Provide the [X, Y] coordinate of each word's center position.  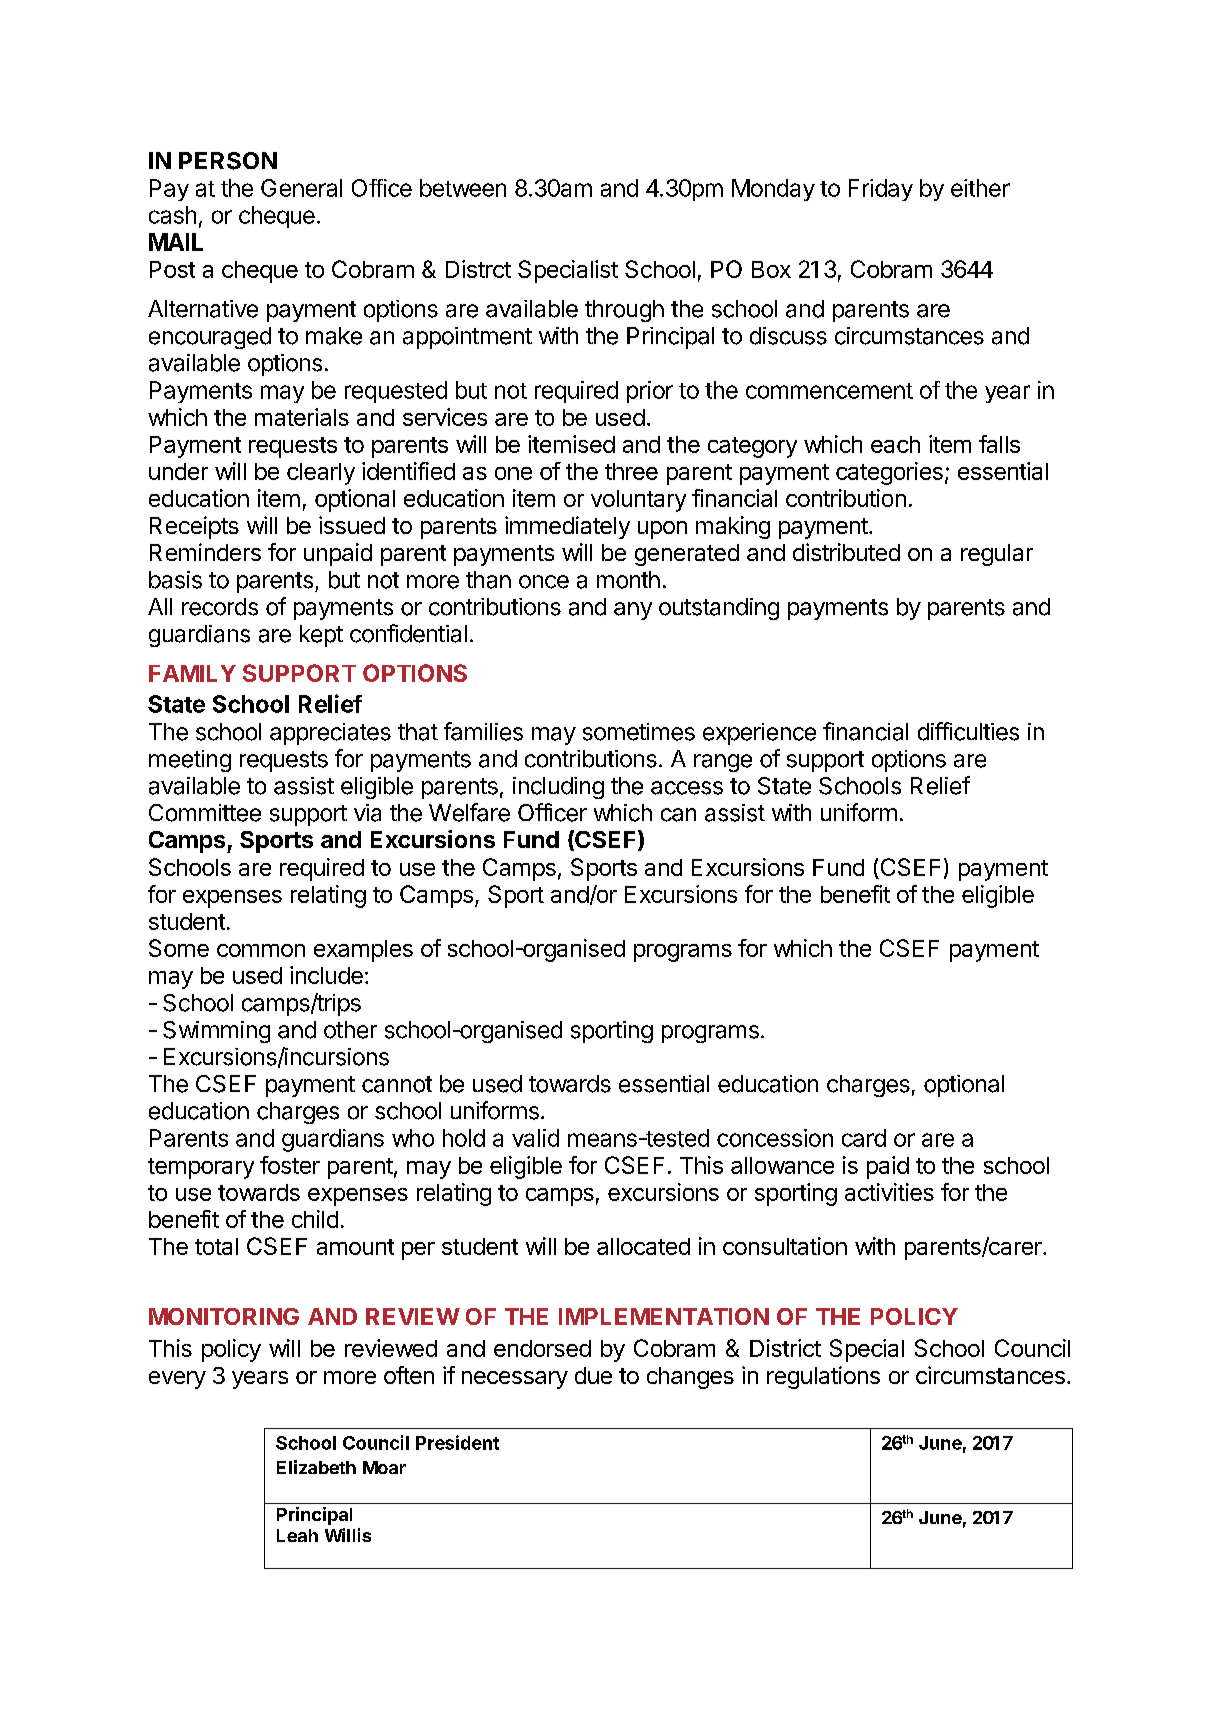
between [463, 188]
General [301, 188]
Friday [881, 190]
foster [290, 1165]
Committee [205, 813]
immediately [567, 527]
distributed [846, 552]
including [558, 788]
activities [889, 1192]
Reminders [205, 552]
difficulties [968, 731]
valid [535, 1138]
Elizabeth [316, 1467]
